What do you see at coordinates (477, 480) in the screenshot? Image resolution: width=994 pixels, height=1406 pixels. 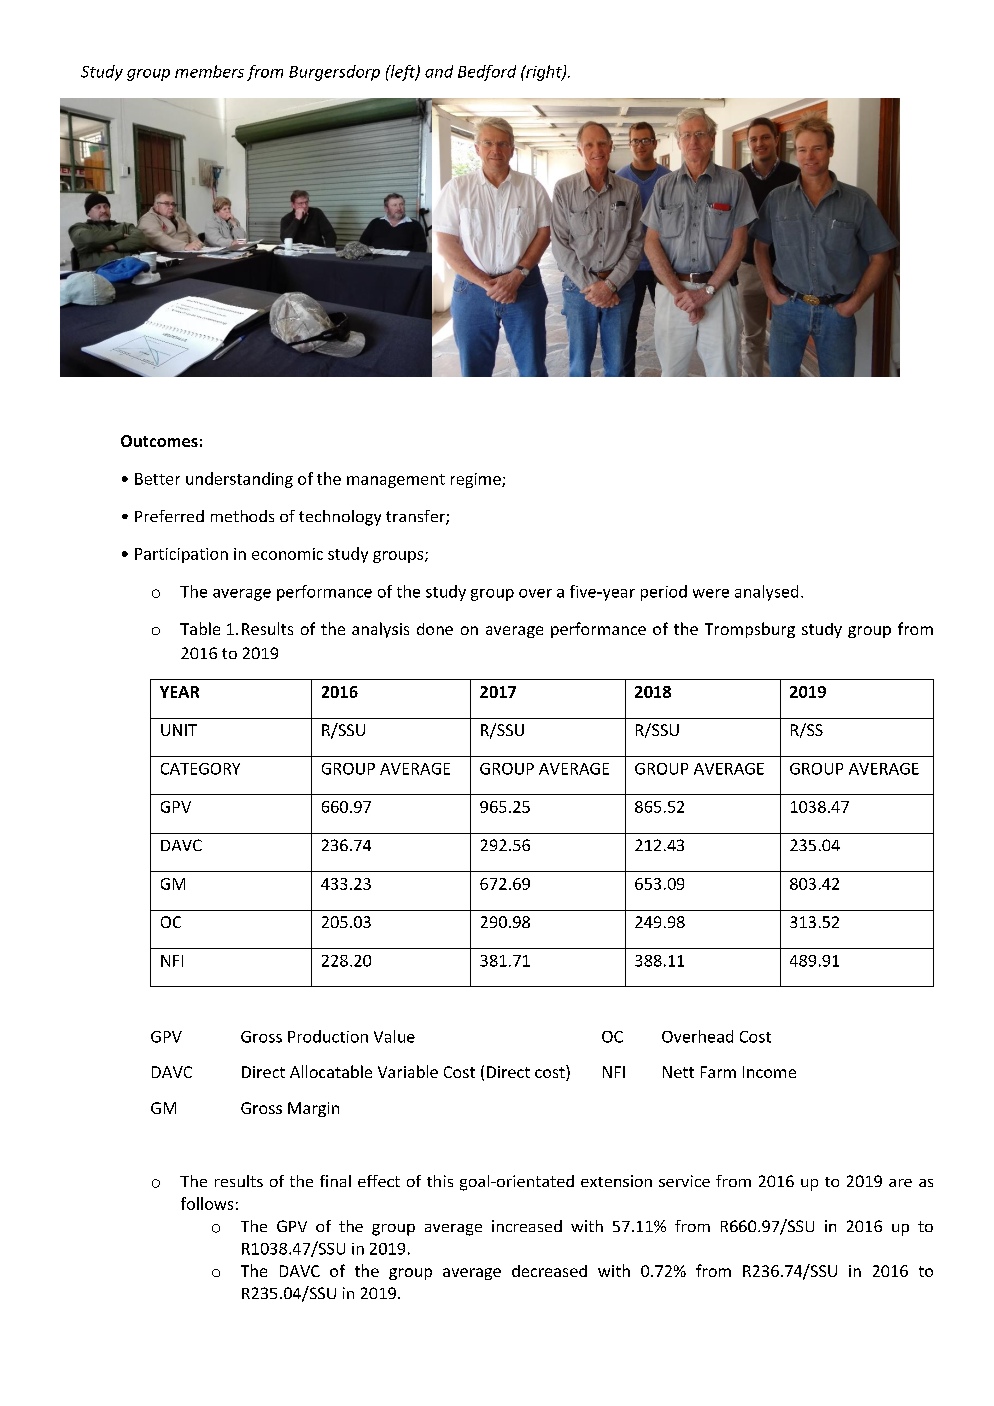 I see `regime` at bounding box center [477, 480].
